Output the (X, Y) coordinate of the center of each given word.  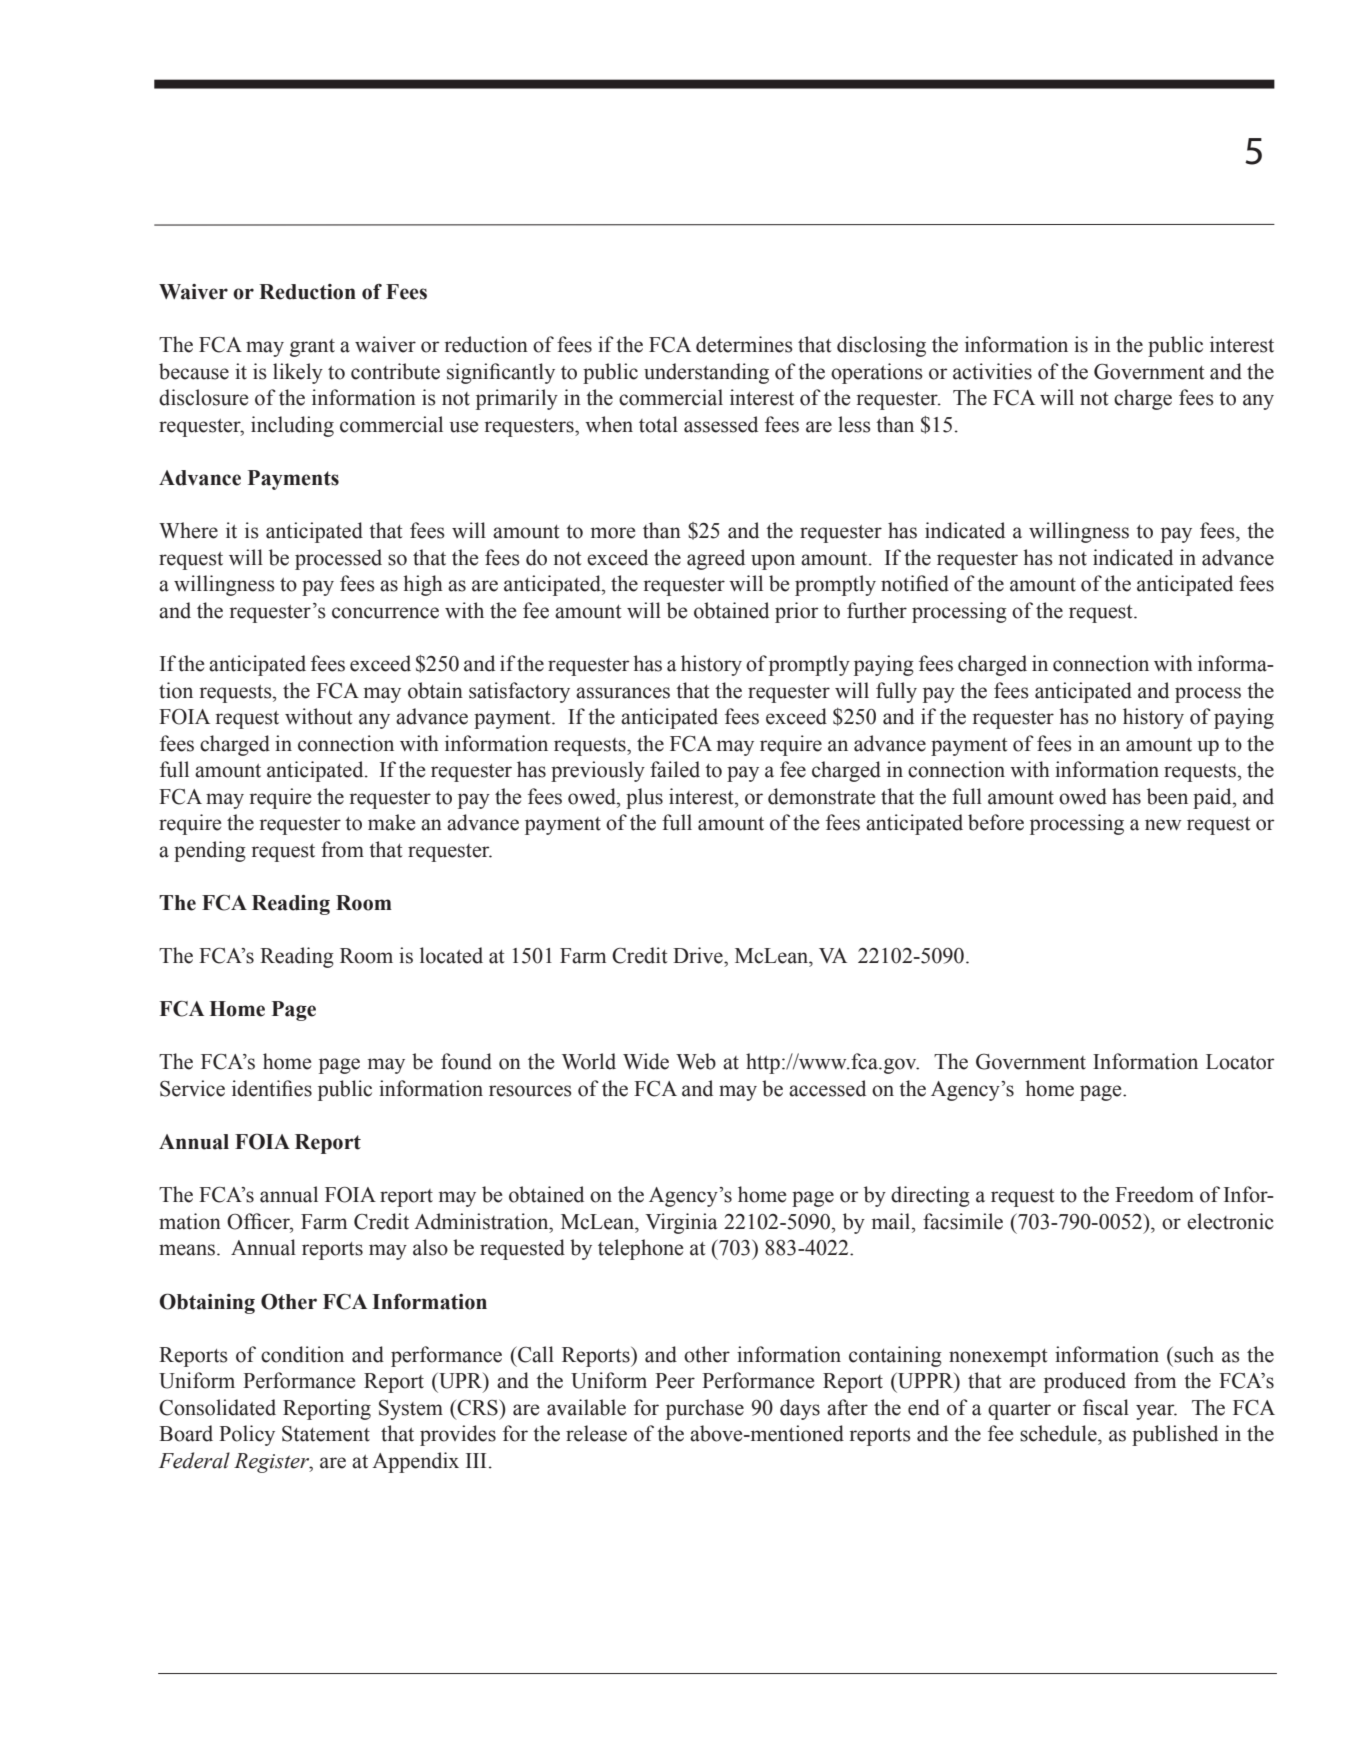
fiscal (1106, 1407)
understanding (706, 373)
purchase (705, 1409)
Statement (326, 1434)
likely (298, 373)
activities (992, 371)
